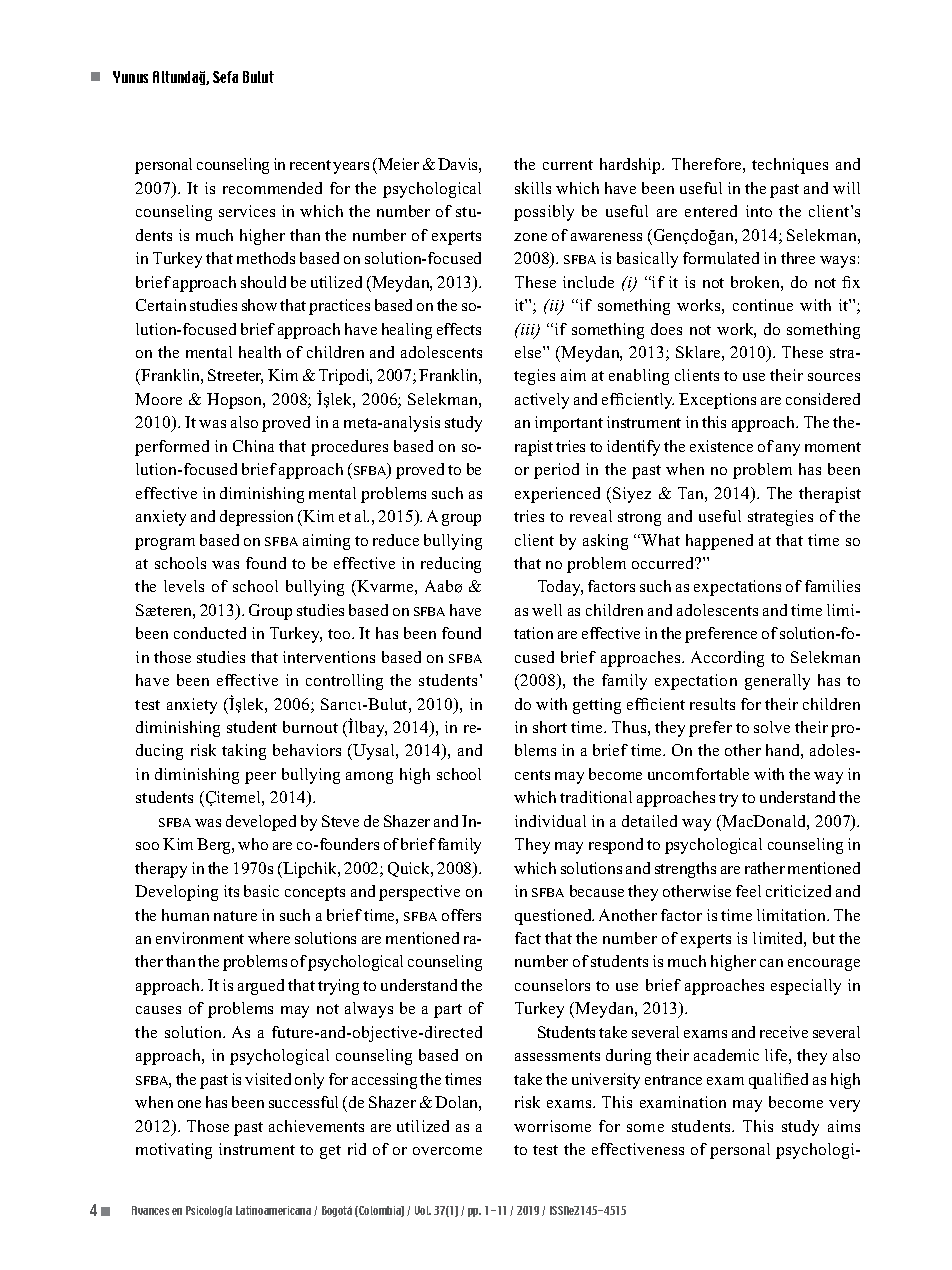  Describe the element at coordinates (547, 610) in the document. I see `well` at that location.
